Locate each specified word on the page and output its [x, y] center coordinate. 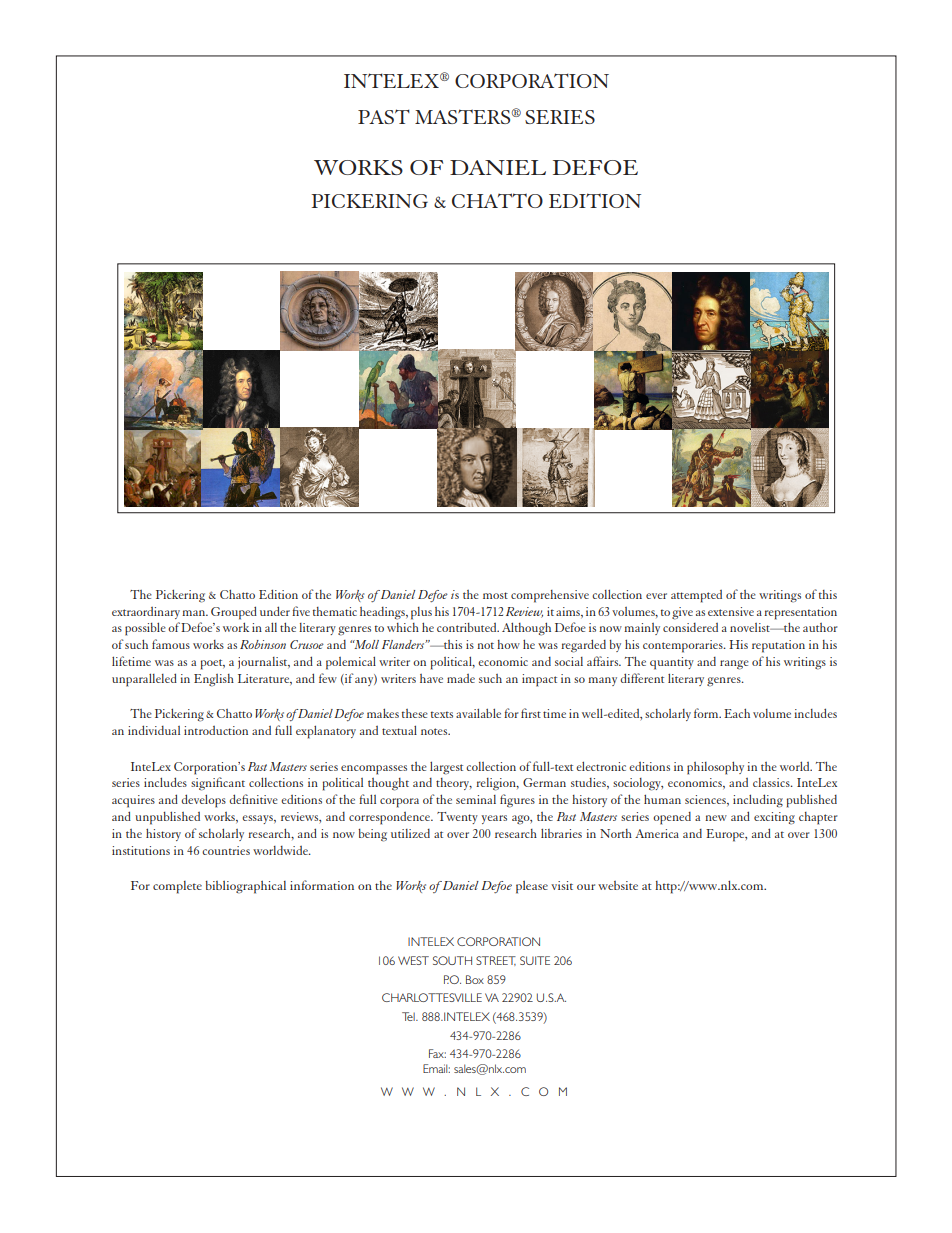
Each [737, 713]
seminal [476, 799]
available [478, 713]
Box [475, 979]
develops [203, 801]
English [214, 680]
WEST [413, 960]
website [618, 885]
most [495, 595]
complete [177, 887]
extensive [731, 611]
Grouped [234, 613]
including [758, 801]
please [532, 887]
